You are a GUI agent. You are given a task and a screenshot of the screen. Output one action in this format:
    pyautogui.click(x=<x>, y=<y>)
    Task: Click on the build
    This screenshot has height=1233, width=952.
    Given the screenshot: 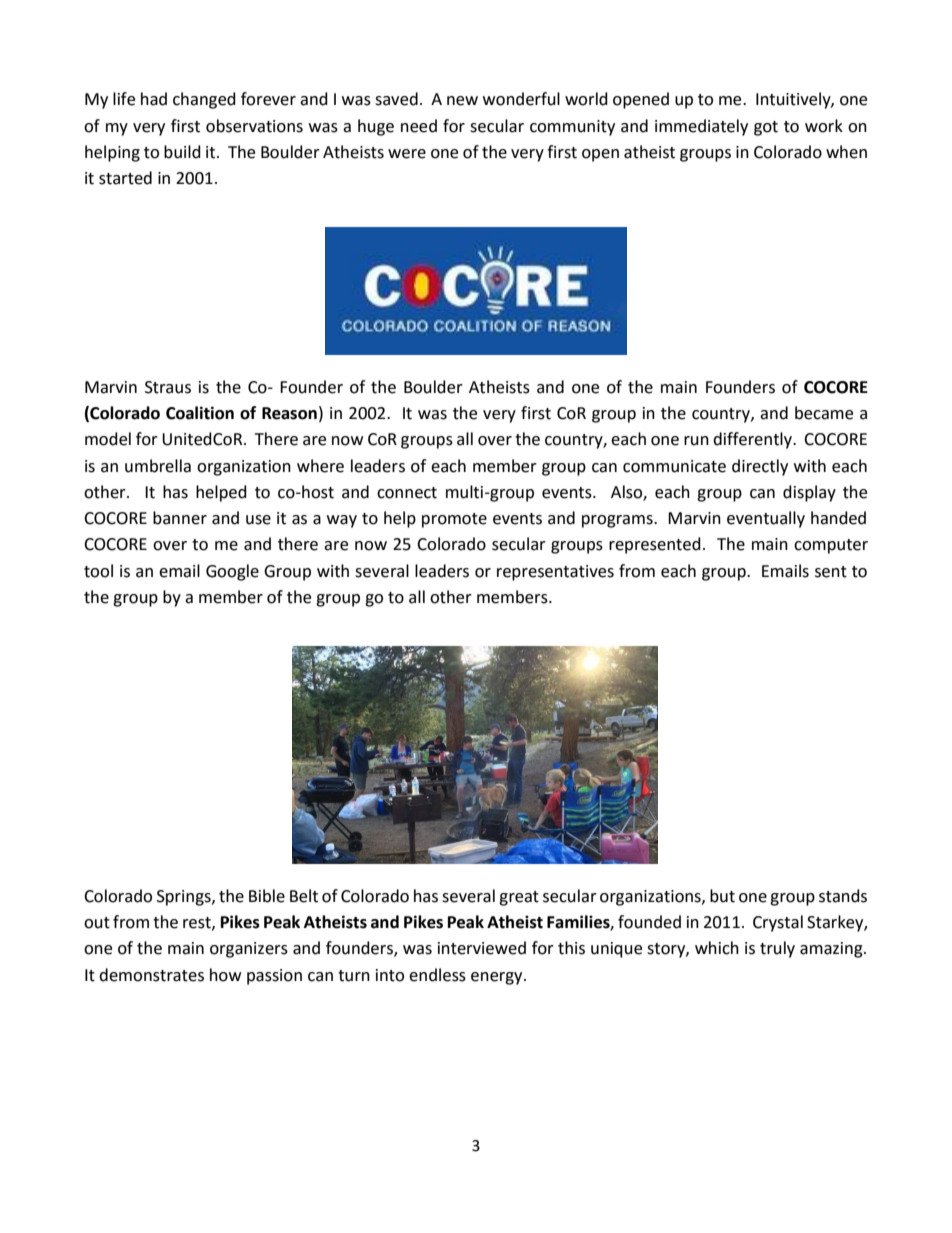 What is the action you would take?
    pyautogui.click(x=182, y=152)
